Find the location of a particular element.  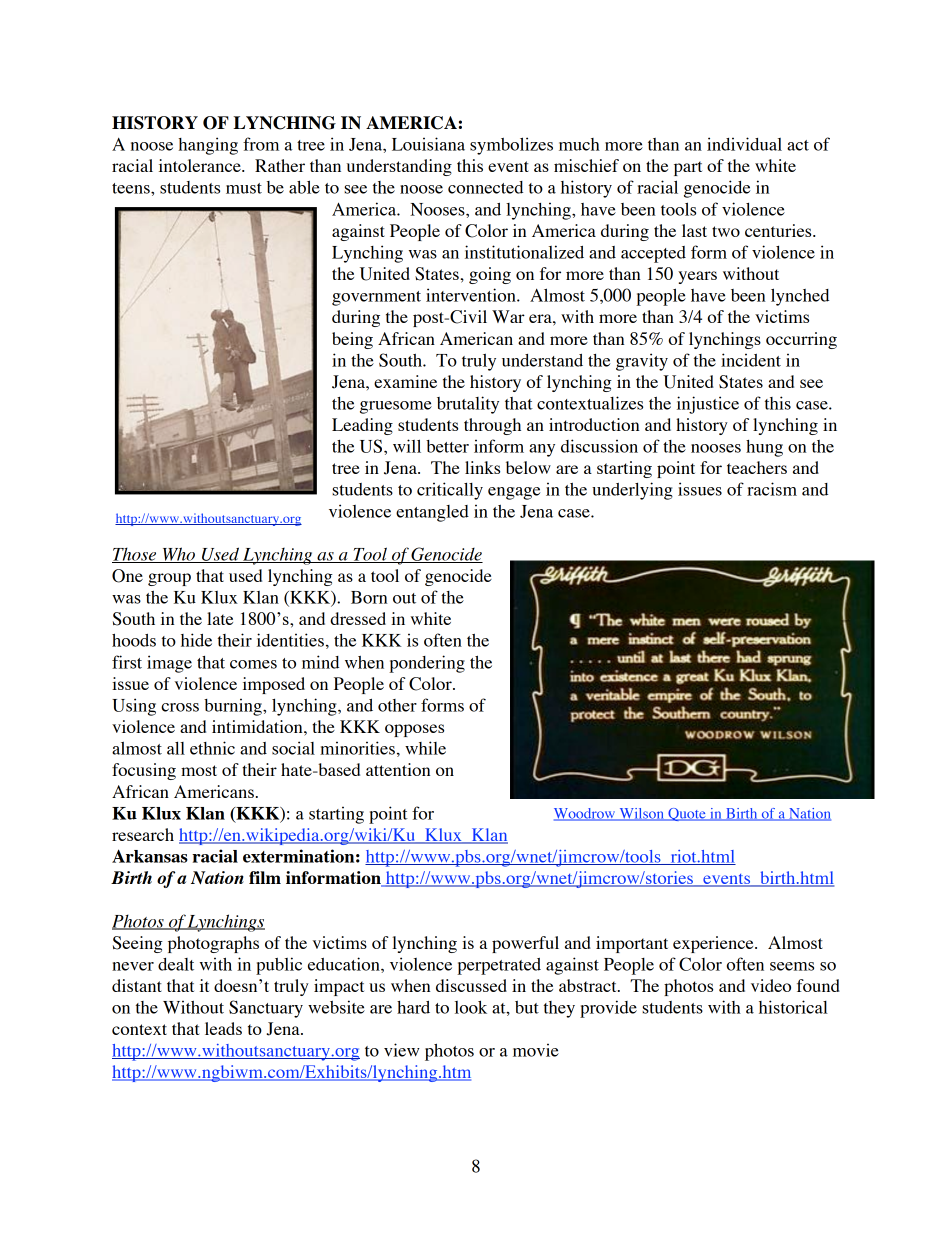

brutality is located at coordinates (468, 405).
